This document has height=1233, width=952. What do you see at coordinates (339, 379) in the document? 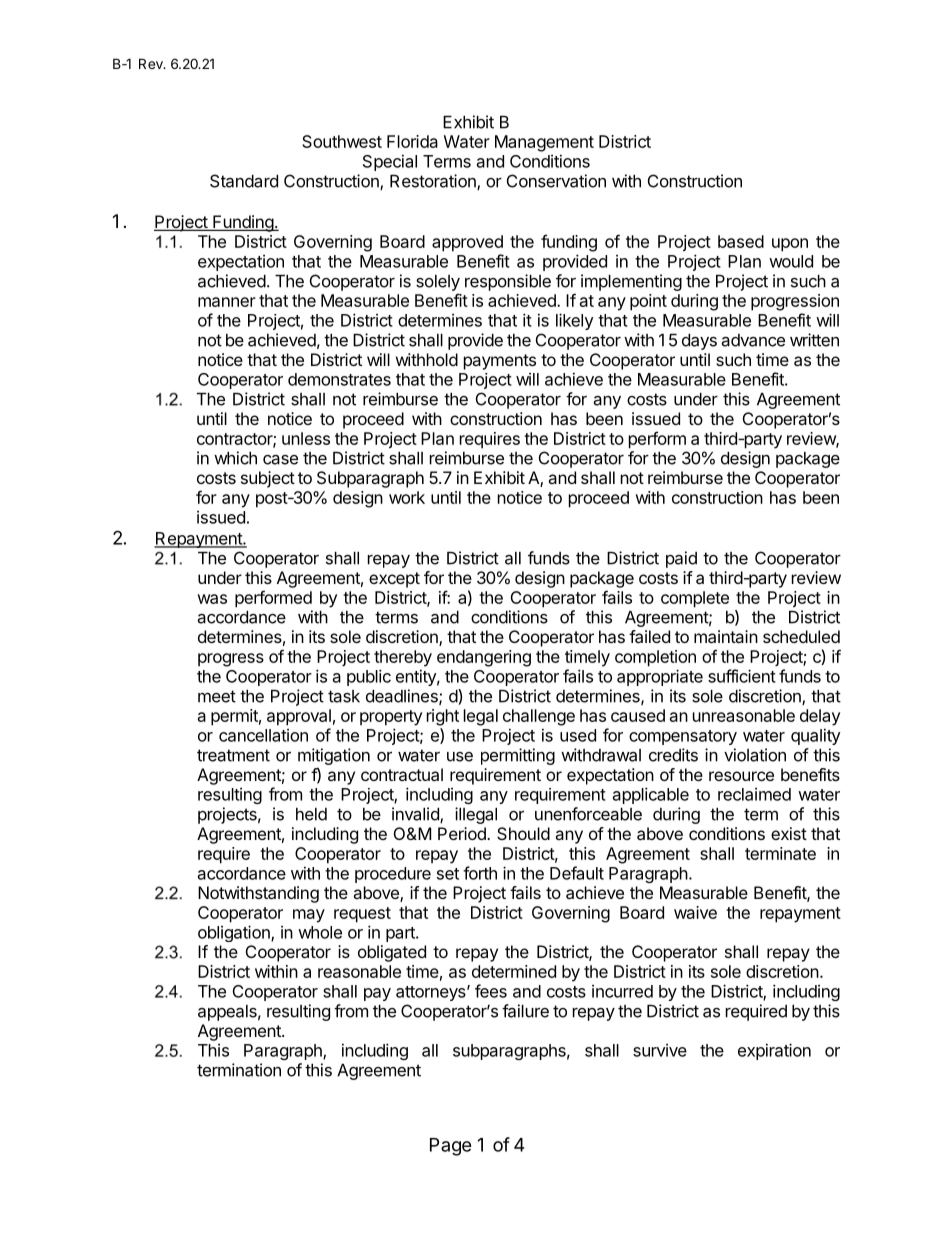
I see `demonstrates` at bounding box center [339, 379].
